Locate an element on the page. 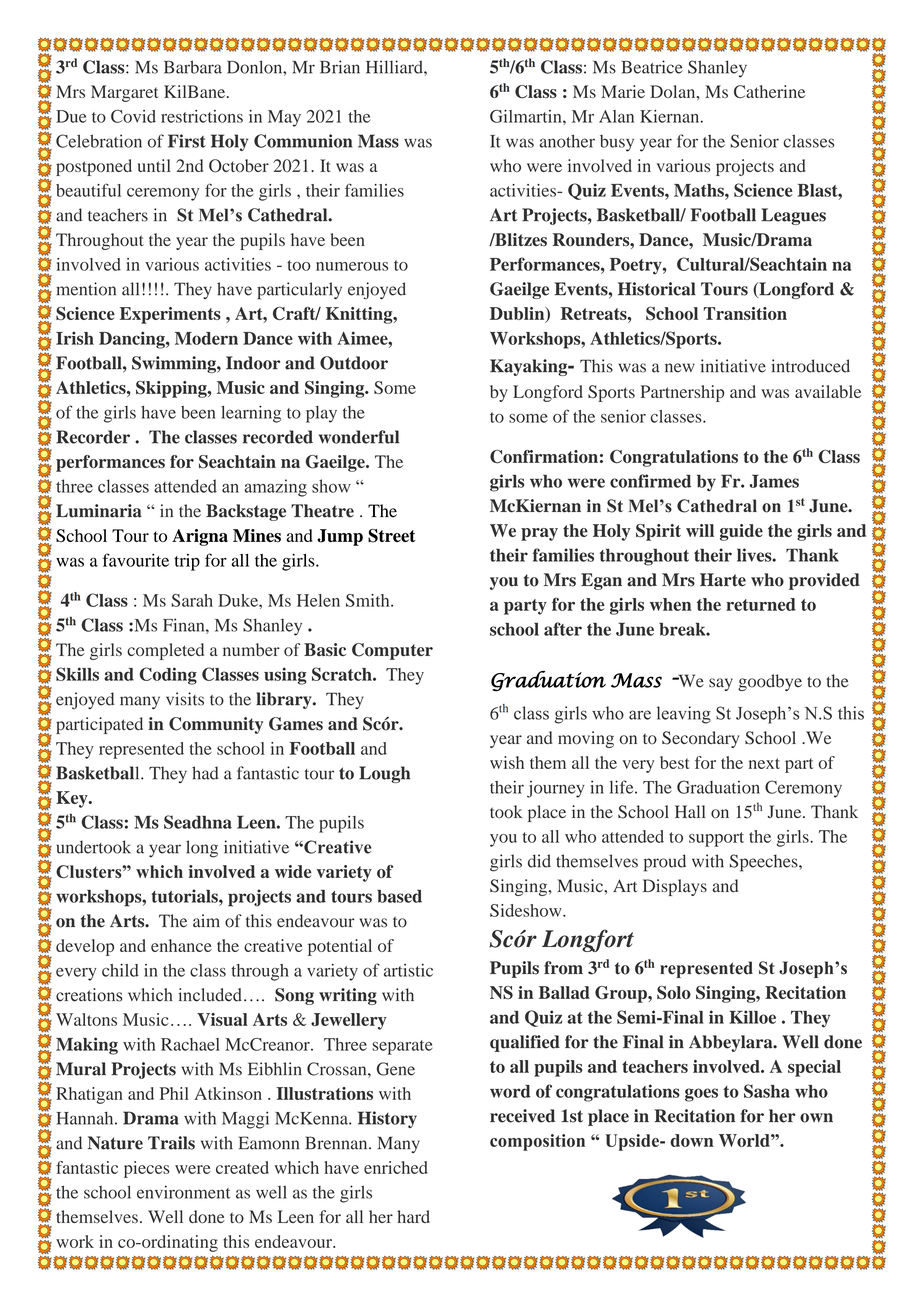  James is located at coordinates (774, 481).
